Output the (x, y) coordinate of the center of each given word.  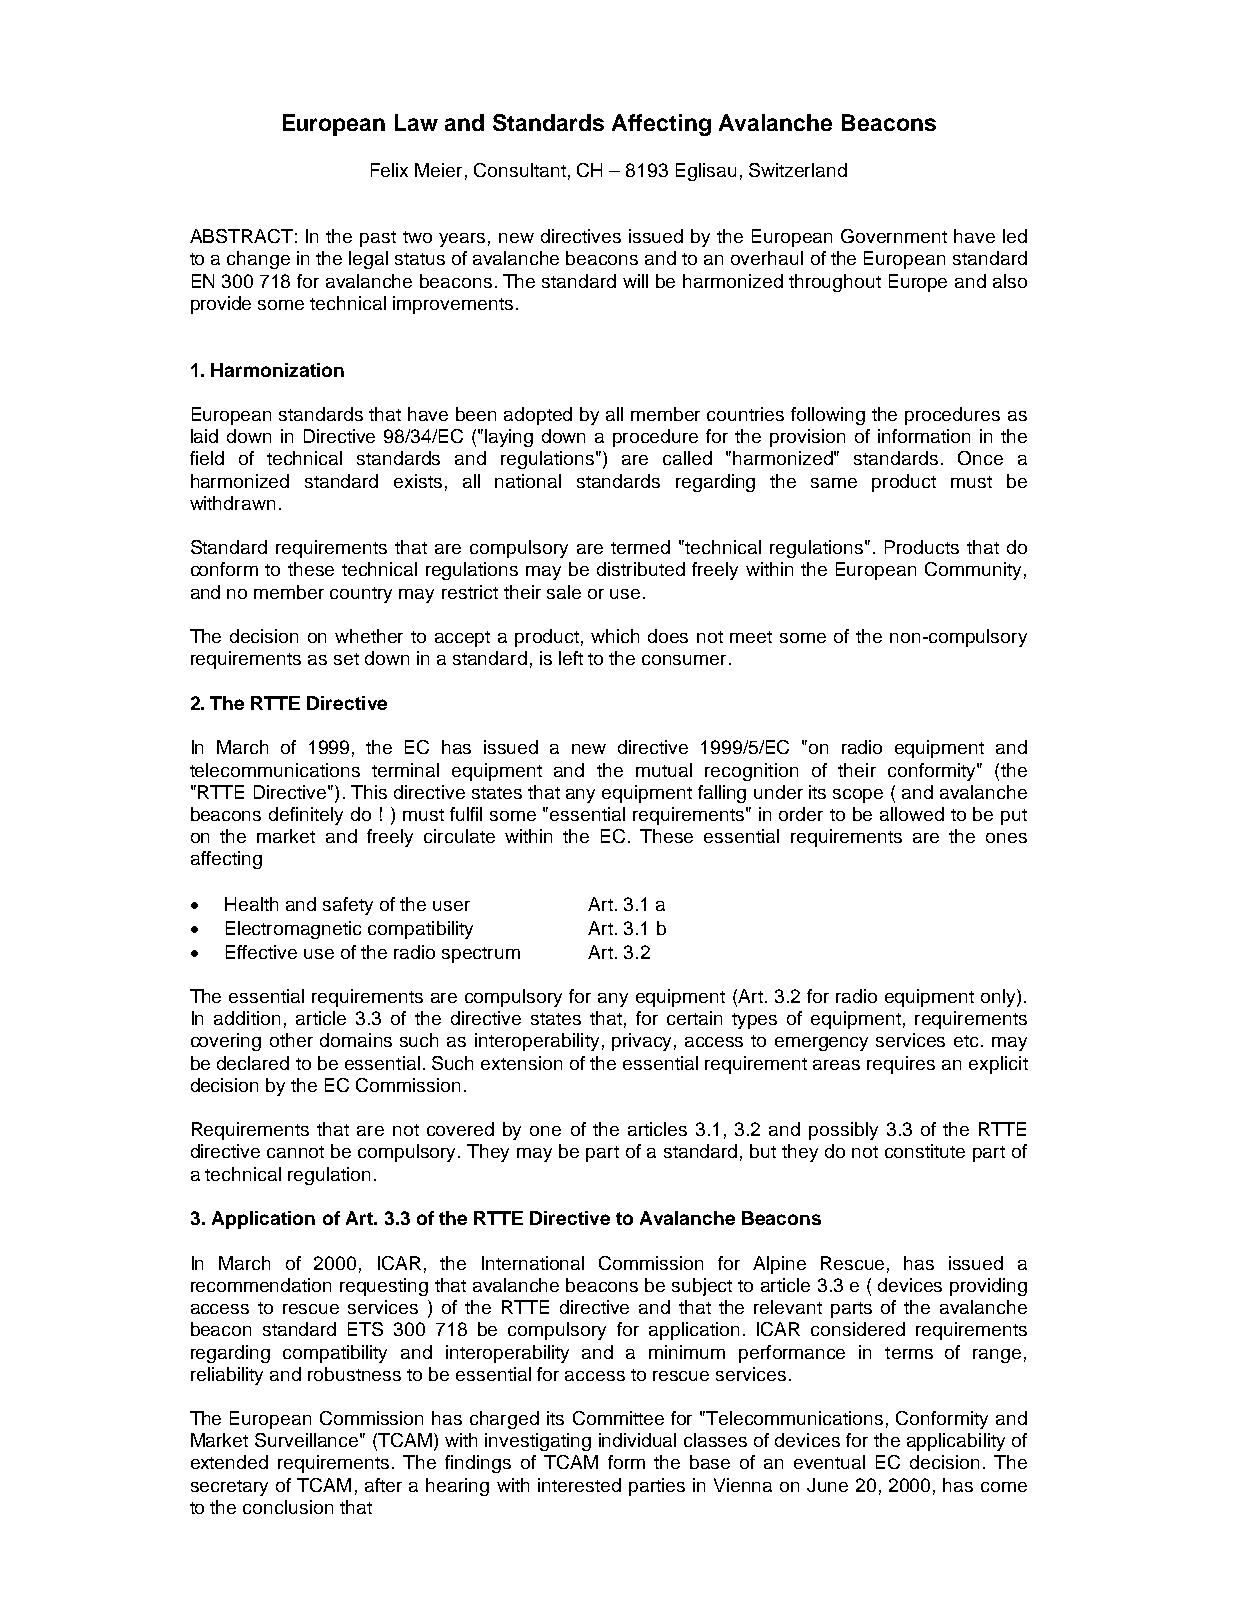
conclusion (288, 1507)
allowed (912, 814)
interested (579, 1485)
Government (894, 236)
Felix (389, 170)
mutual (664, 770)
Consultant (520, 170)
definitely (306, 816)
